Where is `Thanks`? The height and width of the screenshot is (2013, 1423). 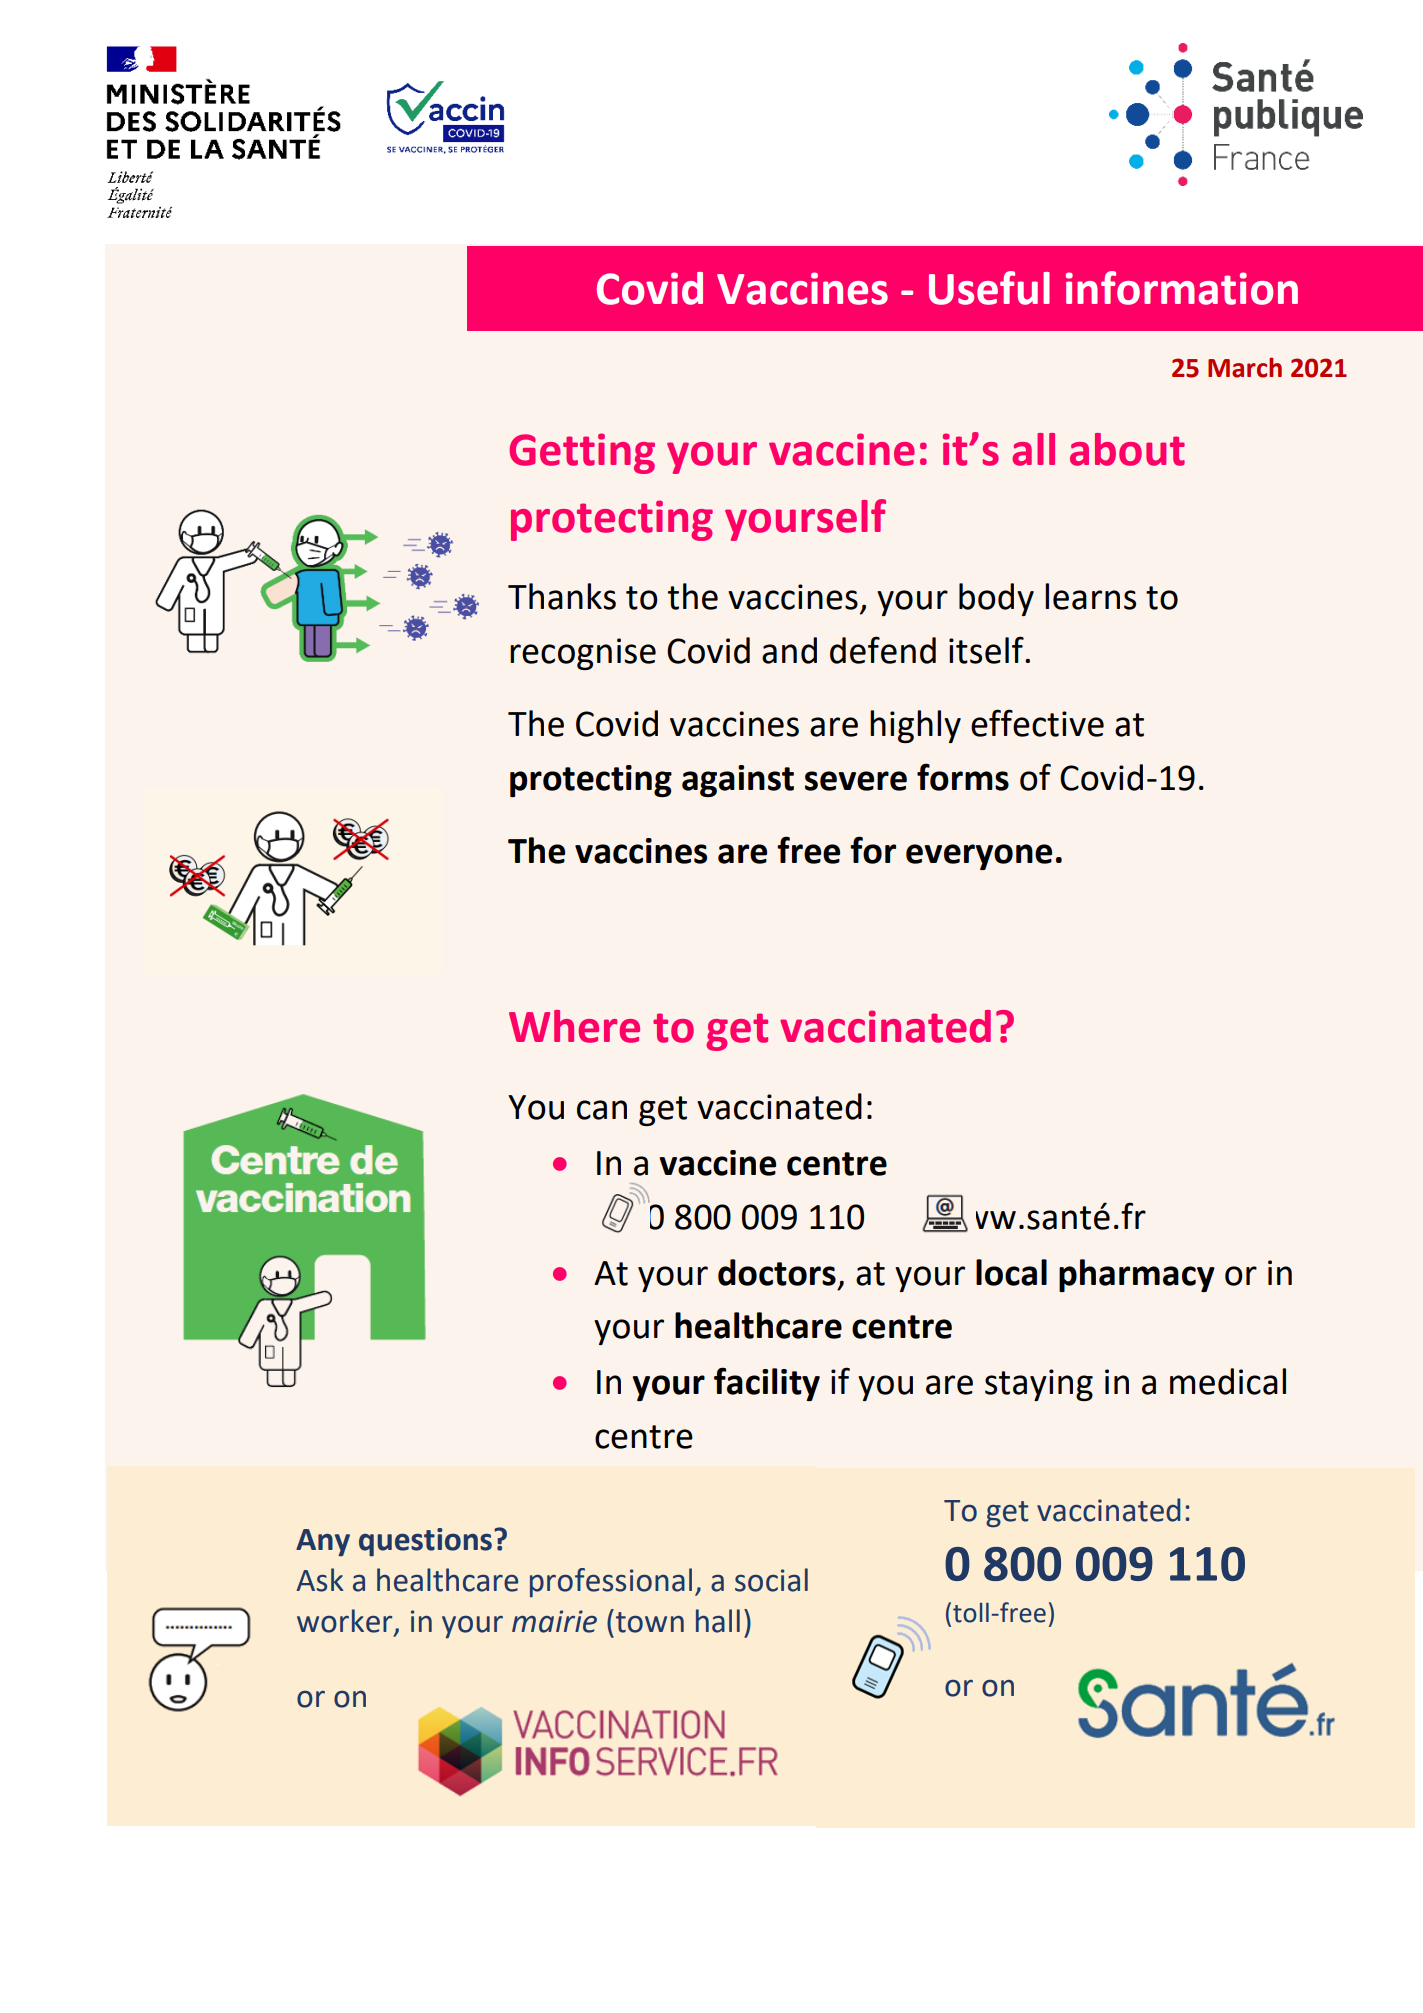 Thanks is located at coordinates (562, 596).
